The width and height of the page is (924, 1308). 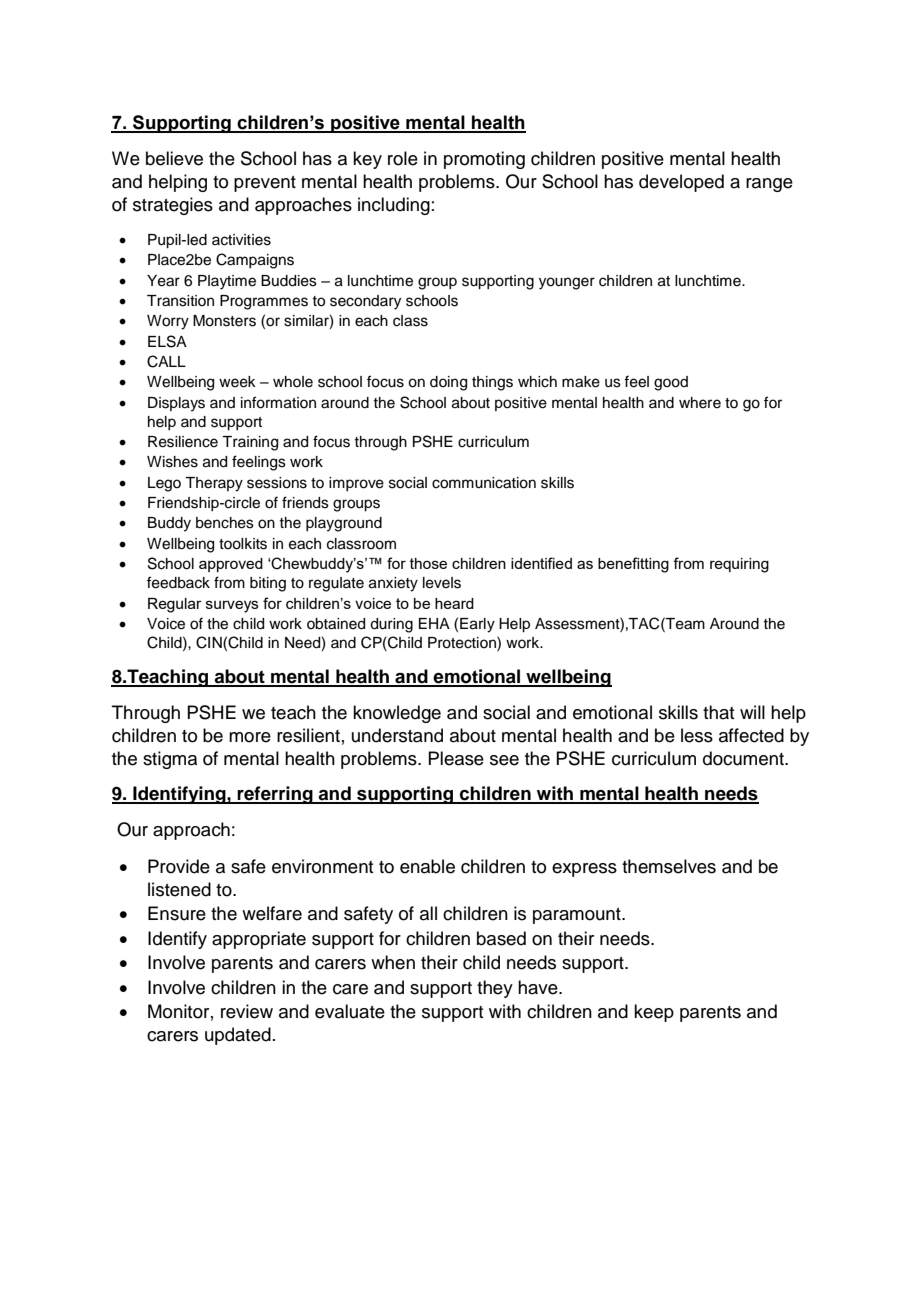 What do you see at coordinates (484, 160) in the page?
I see `promoting` at bounding box center [484, 160].
